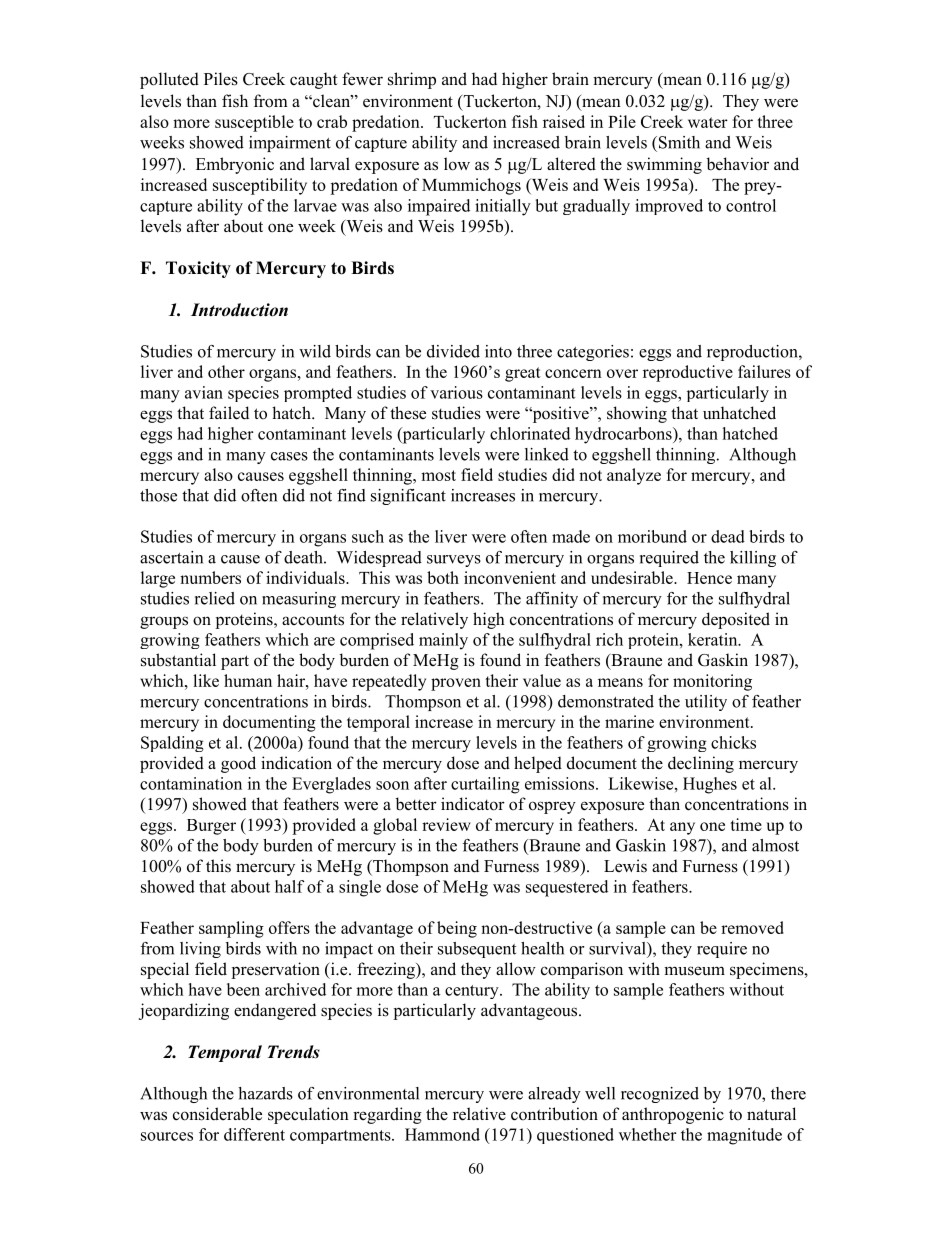 This screenshot has width=952, height=1233. What do you see at coordinates (217, 1114) in the screenshot?
I see `considerable` at bounding box center [217, 1114].
